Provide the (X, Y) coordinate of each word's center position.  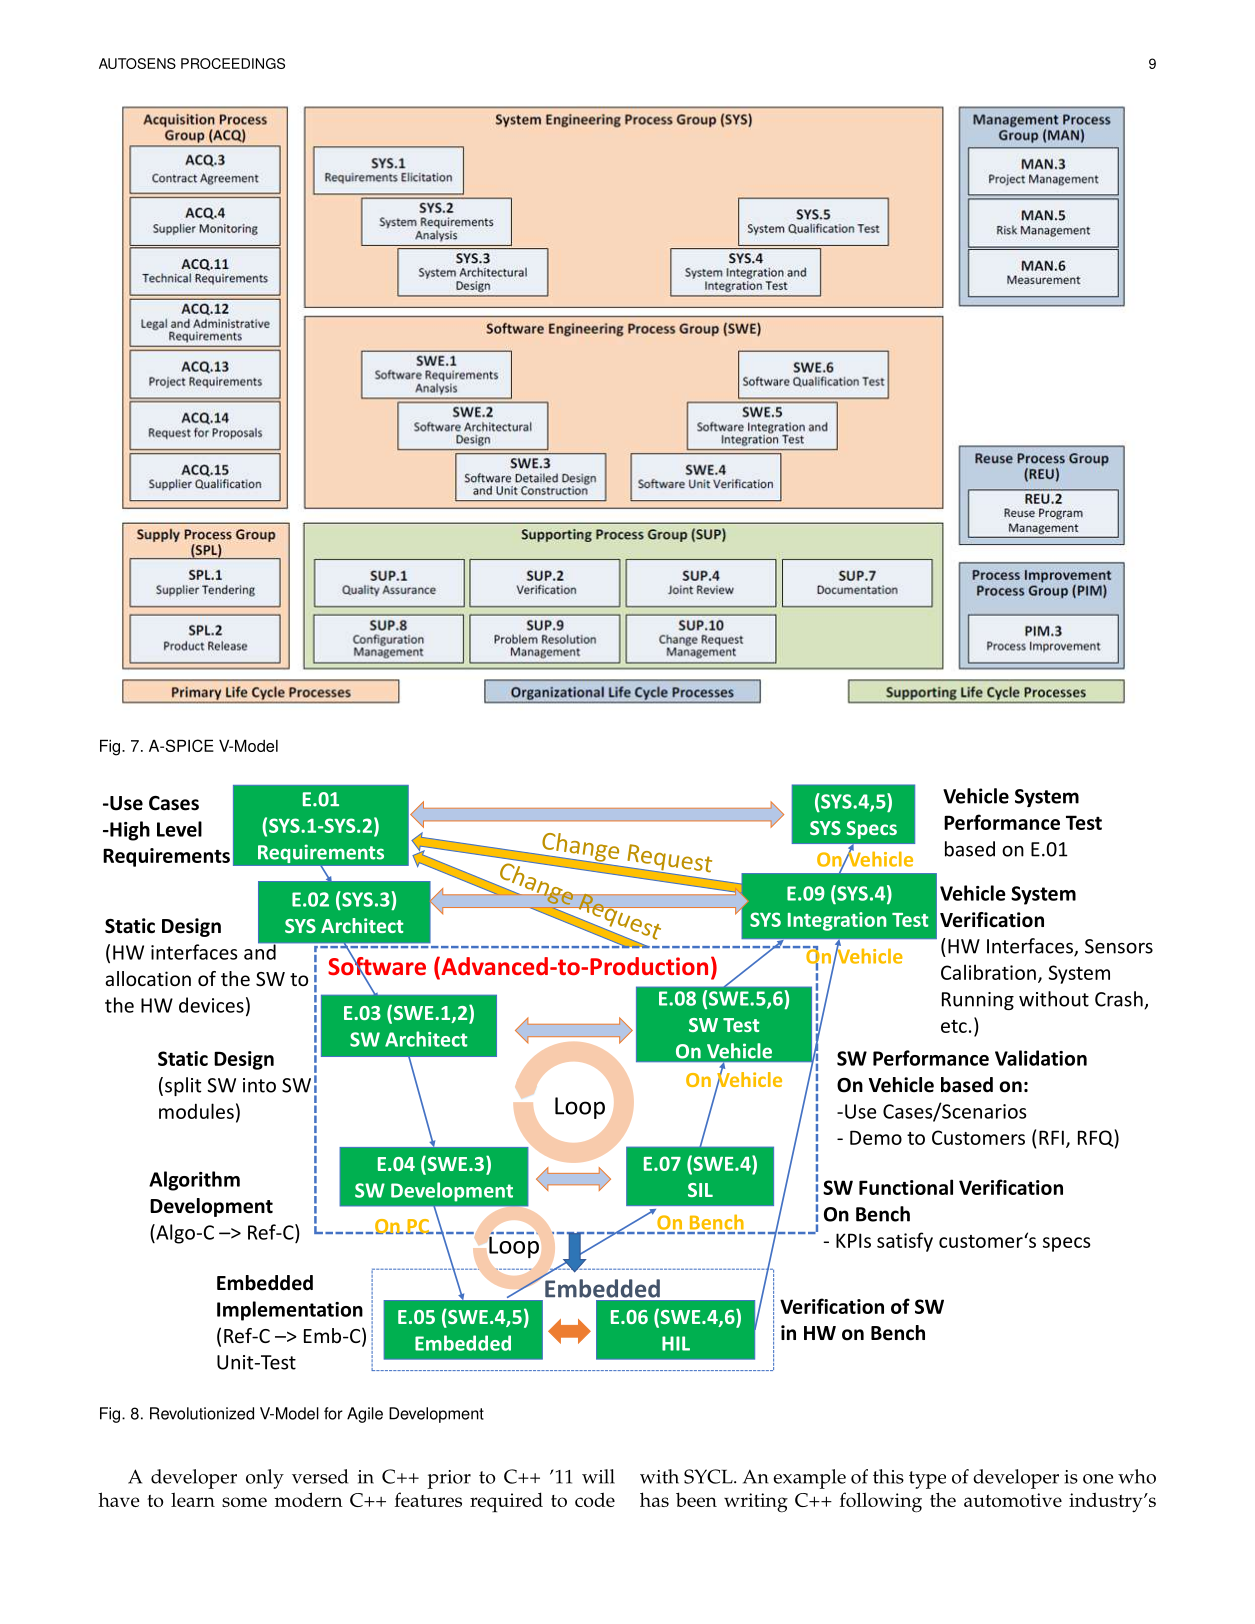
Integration (837, 921)
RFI (1051, 1137)
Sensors (1119, 946)
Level (179, 829)
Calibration (988, 972)
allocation (148, 978)
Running (978, 1001)
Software (377, 966)
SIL (700, 1190)
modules (196, 1111)
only (265, 1479)
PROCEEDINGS (233, 63)
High (129, 831)
